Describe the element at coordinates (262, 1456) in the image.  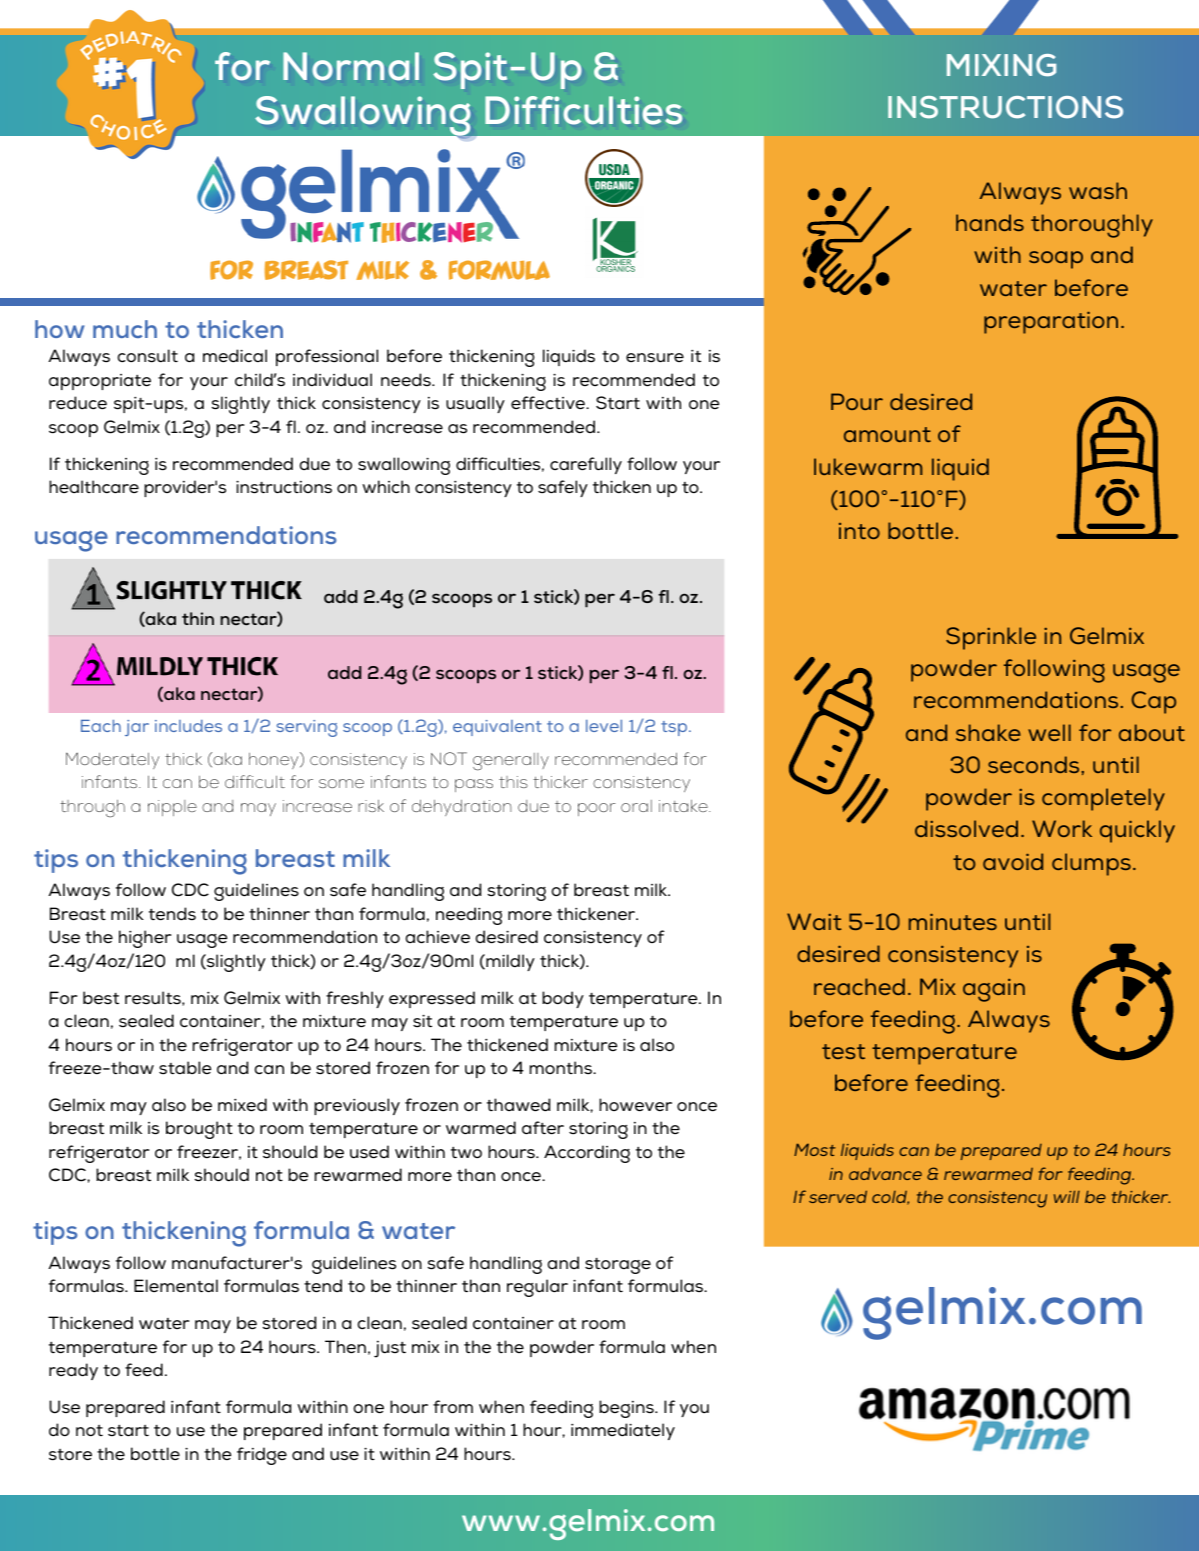
I see `fridge` at that location.
